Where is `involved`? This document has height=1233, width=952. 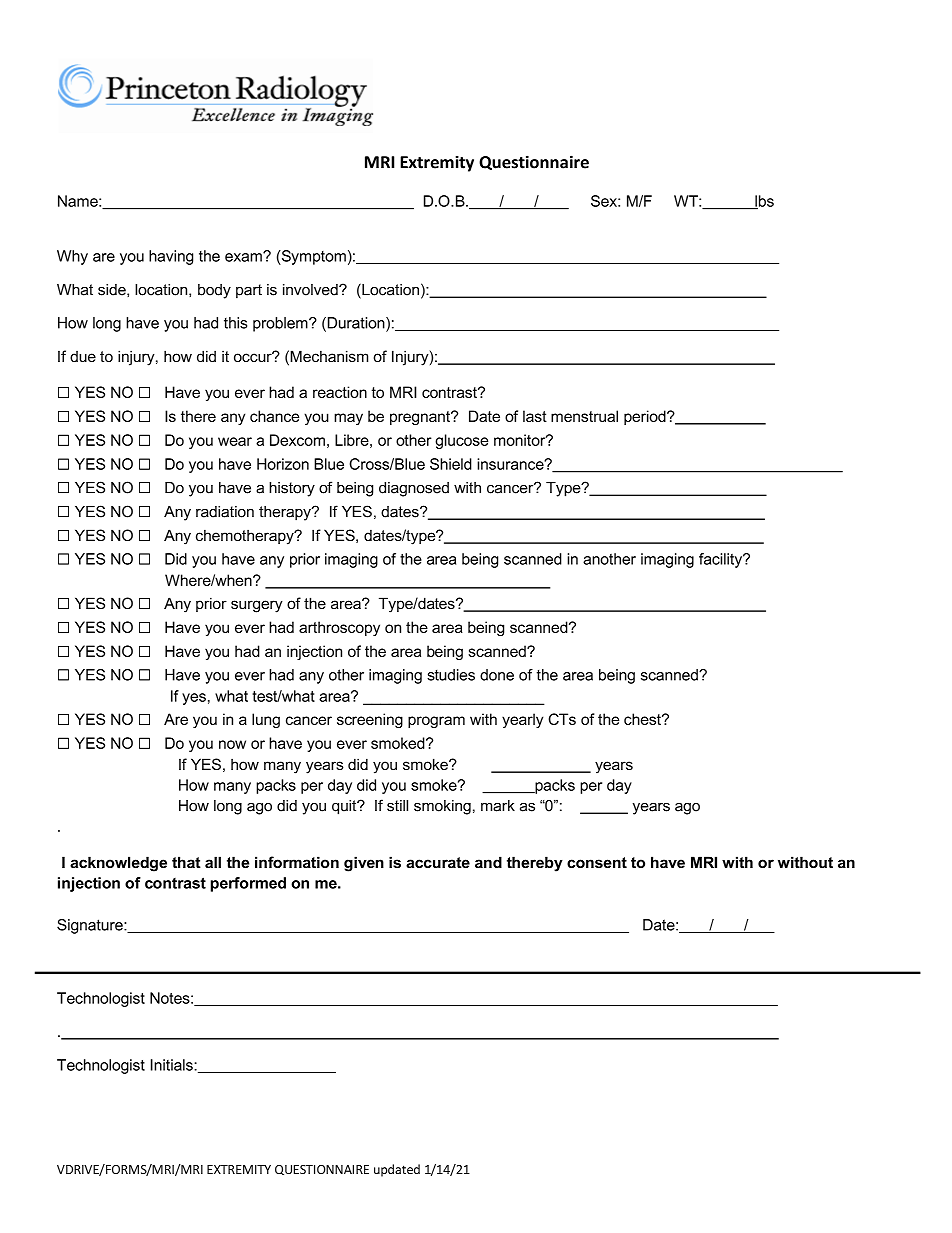 involved is located at coordinates (311, 290).
